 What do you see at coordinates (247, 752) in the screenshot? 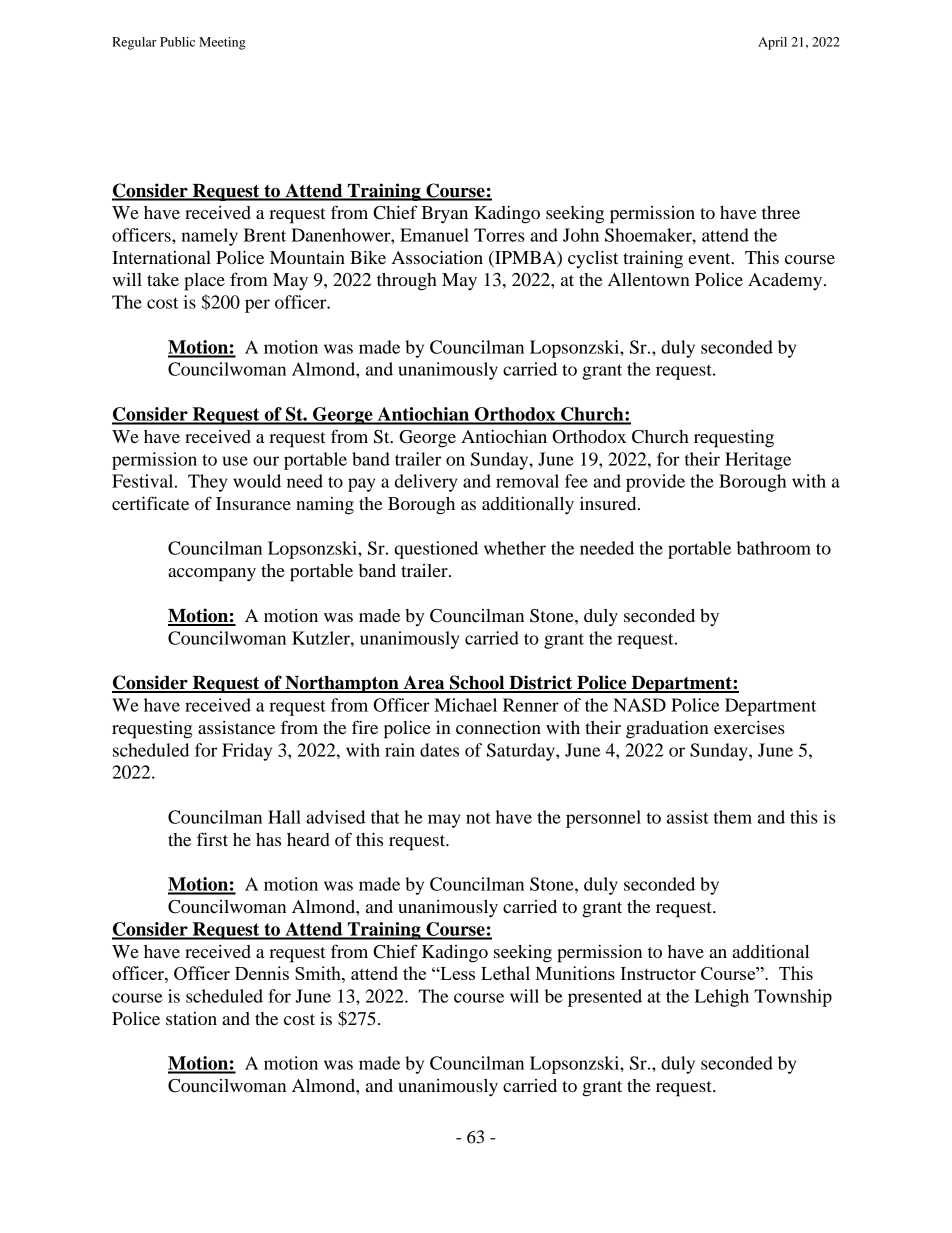
I see `Friday` at bounding box center [247, 752].
